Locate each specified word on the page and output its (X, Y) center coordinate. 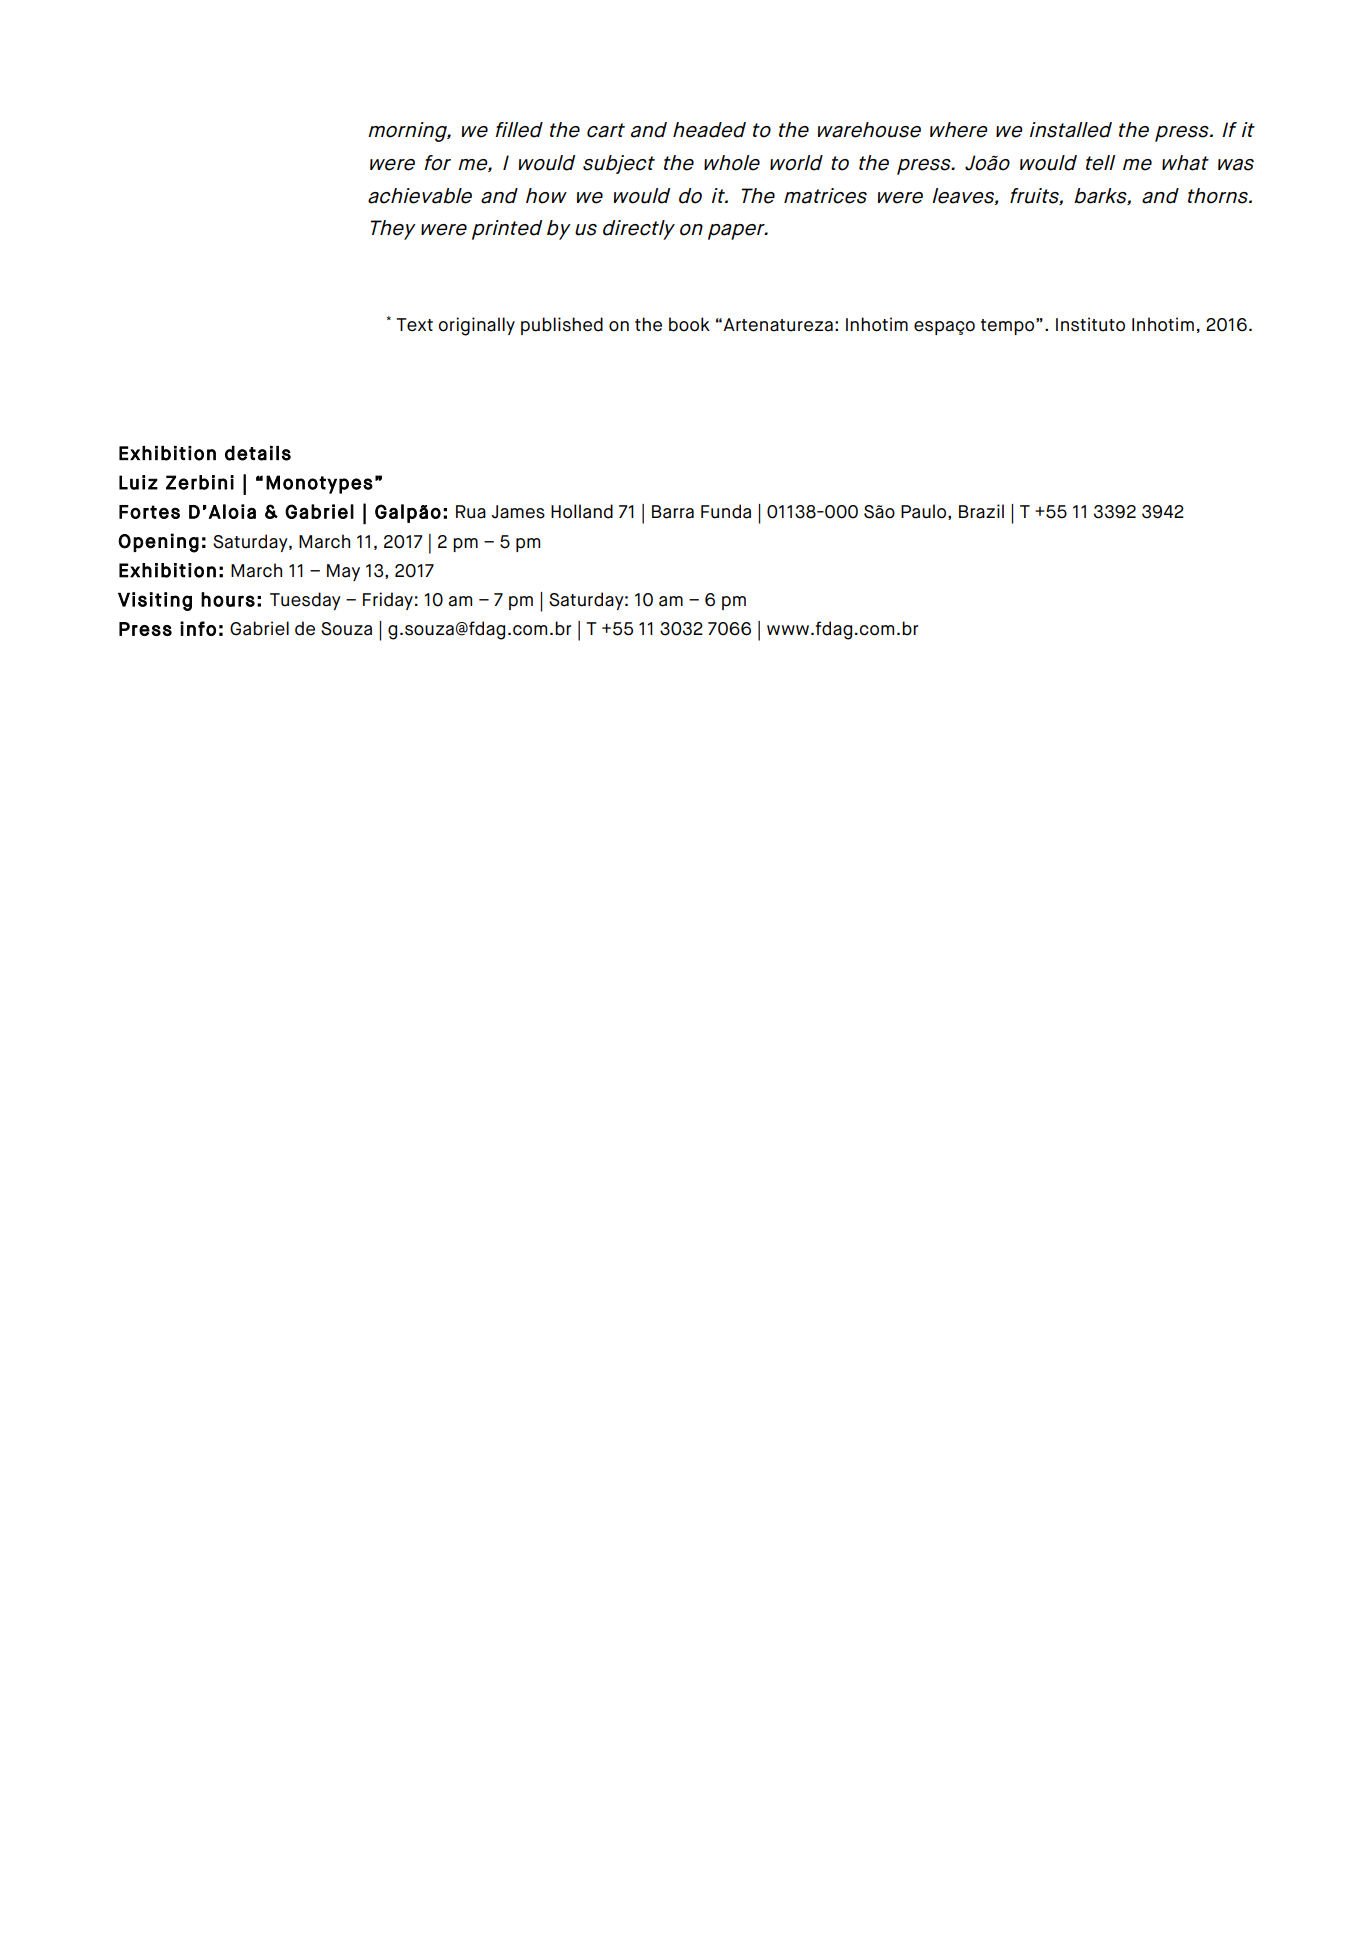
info (198, 628)
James (518, 512)
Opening (158, 543)
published (562, 326)
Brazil (981, 511)
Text (414, 325)
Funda (726, 511)
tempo (1009, 326)
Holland (582, 511)
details (258, 453)
